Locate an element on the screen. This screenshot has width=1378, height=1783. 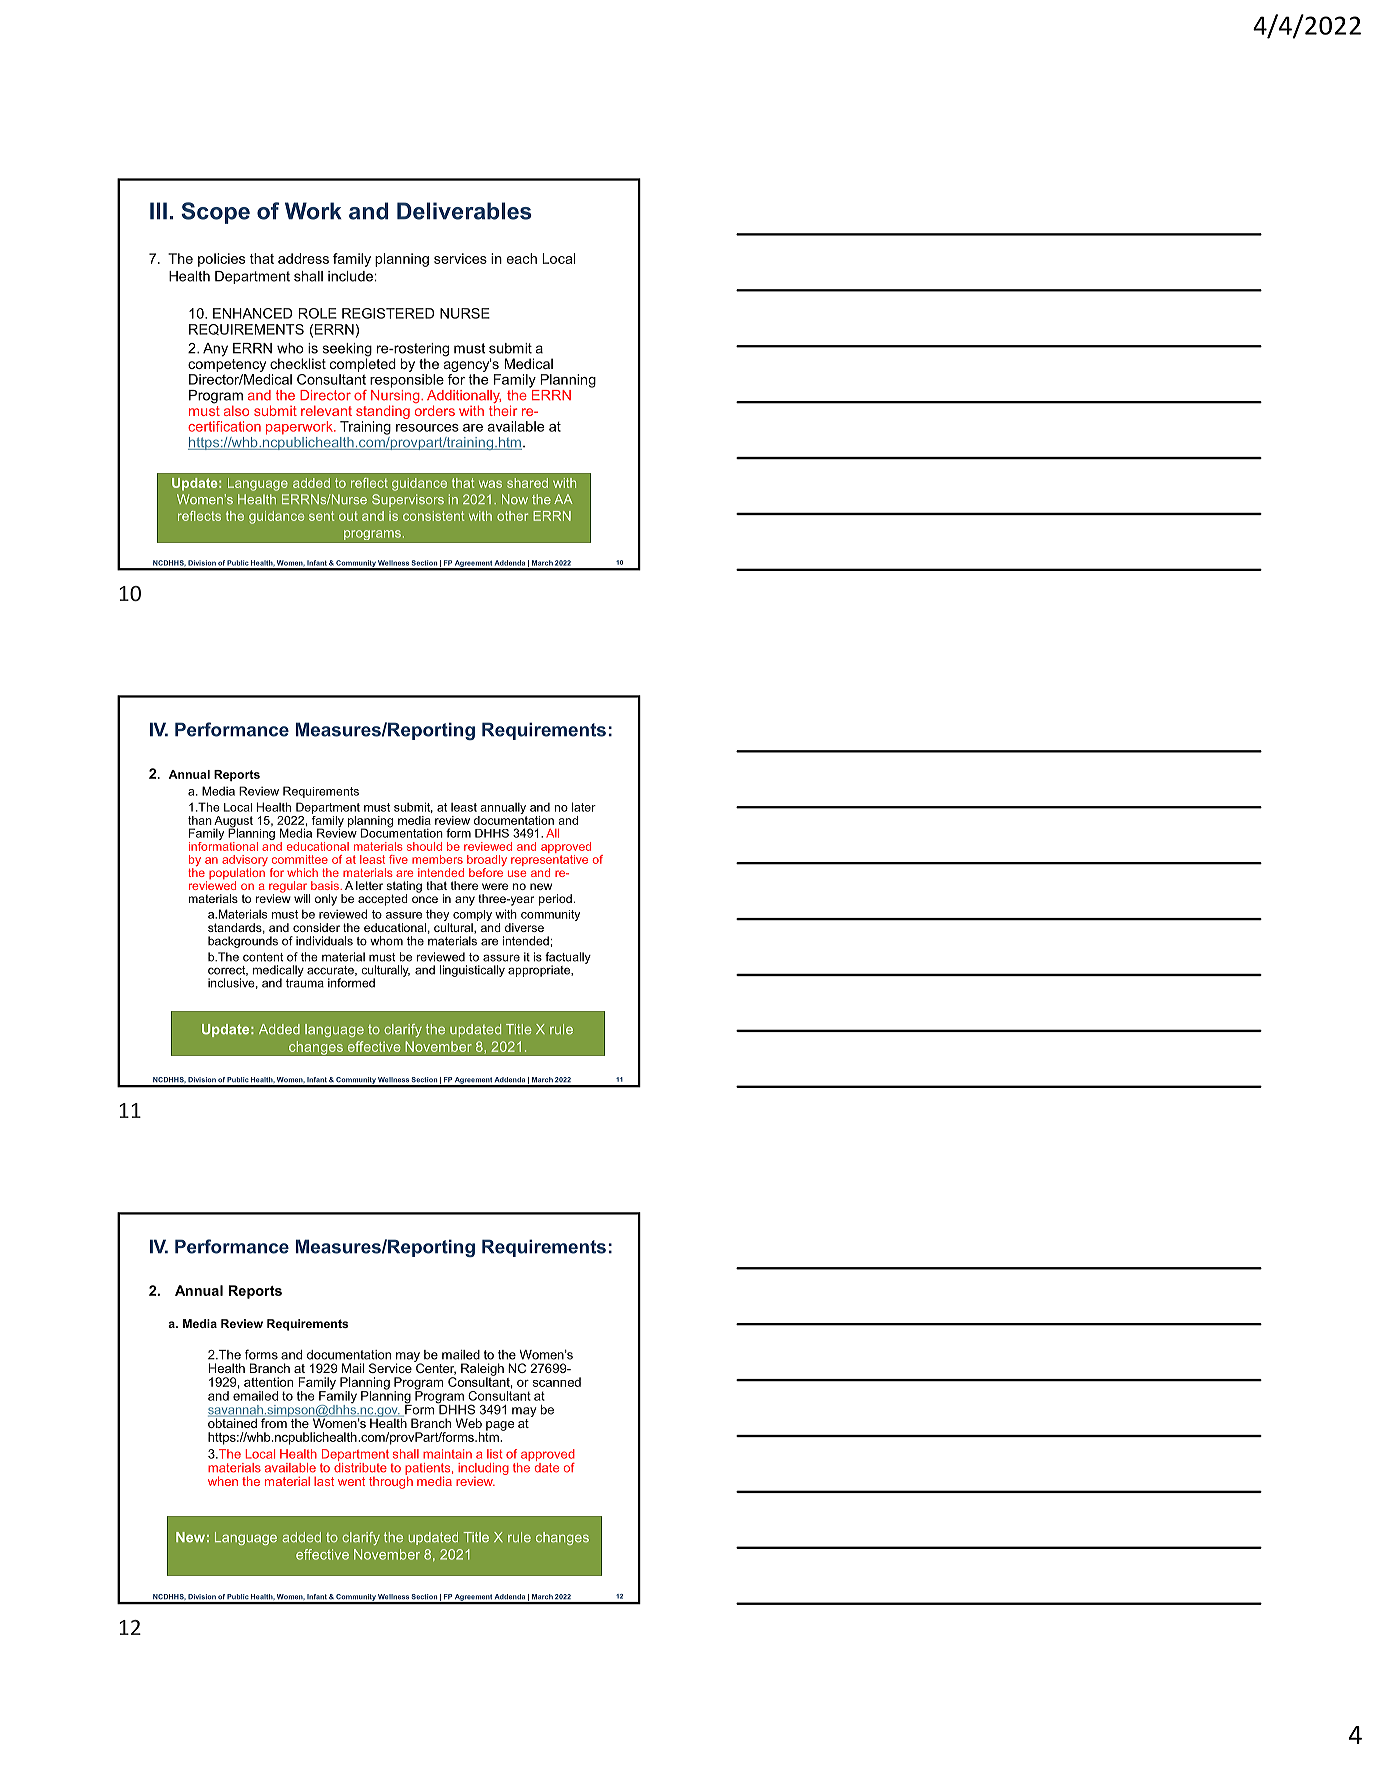
policies is located at coordinates (221, 260).
